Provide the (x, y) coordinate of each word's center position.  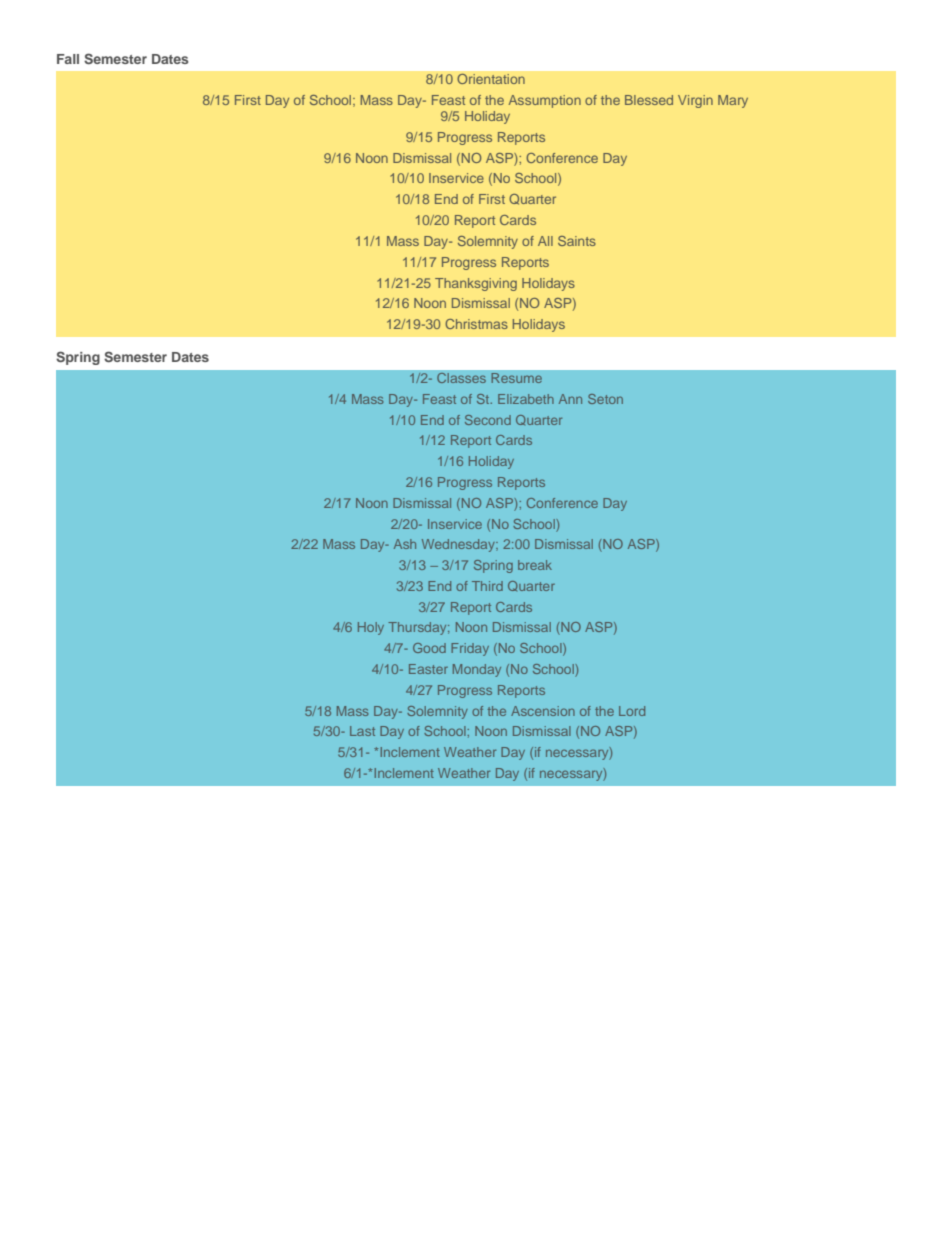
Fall (68, 59)
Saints (577, 241)
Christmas (476, 324)
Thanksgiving (476, 284)
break (535, 565)
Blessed (649, 100)
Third (487, 586)
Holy (371, 628)
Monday (477, 670)
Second (488, 420)
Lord (632, 711)
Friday (470, 649)
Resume (516, 378)
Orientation (491, 79)
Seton (605, 399)
